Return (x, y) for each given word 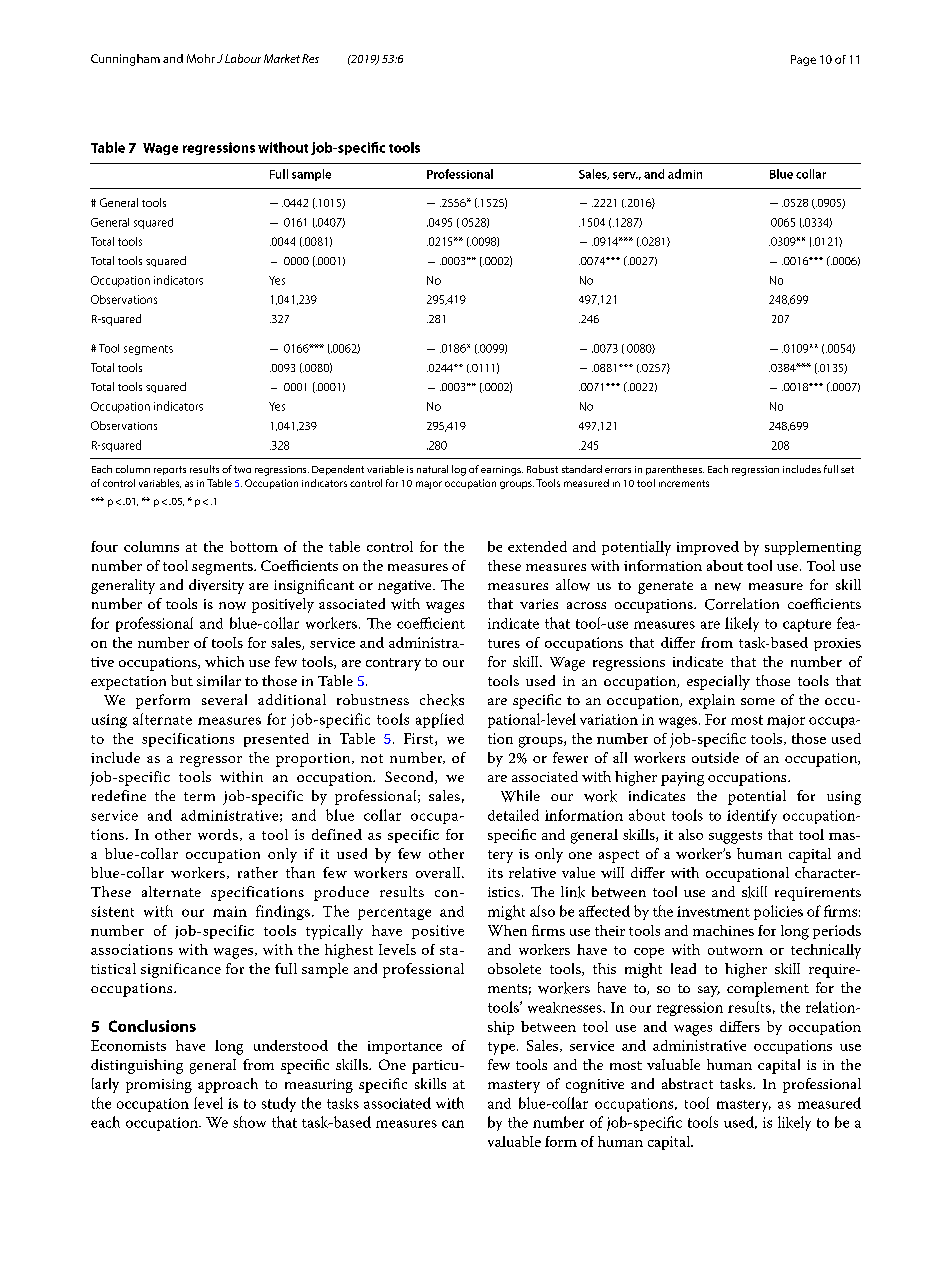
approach (228, 1085)
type (503, 1048)
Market (282, 58)
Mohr (201, 58)
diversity (216, 586)
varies (539, 604)
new (728, 587)
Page (803, 60)
